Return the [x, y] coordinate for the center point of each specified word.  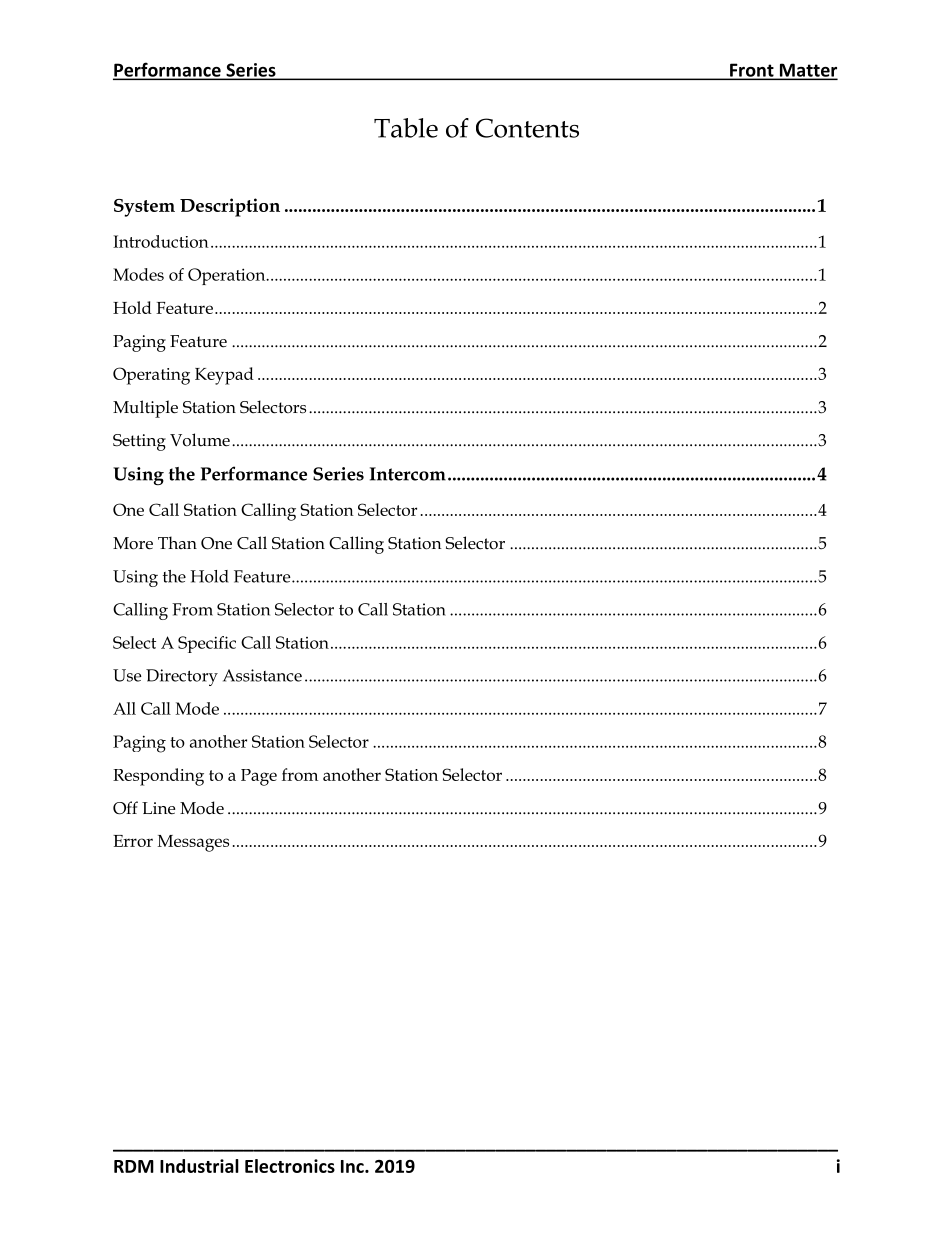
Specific [207, 644]
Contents [527, 128]
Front [752, 71]
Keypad [224, 376]
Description [230, 207]
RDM [134, 1166]
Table [406, 128]
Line [158, 808]
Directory [182, 677]
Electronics [290, 1166]
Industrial [199, 1166]
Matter [807, 71]
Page [259, 777]
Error [133, 841]
